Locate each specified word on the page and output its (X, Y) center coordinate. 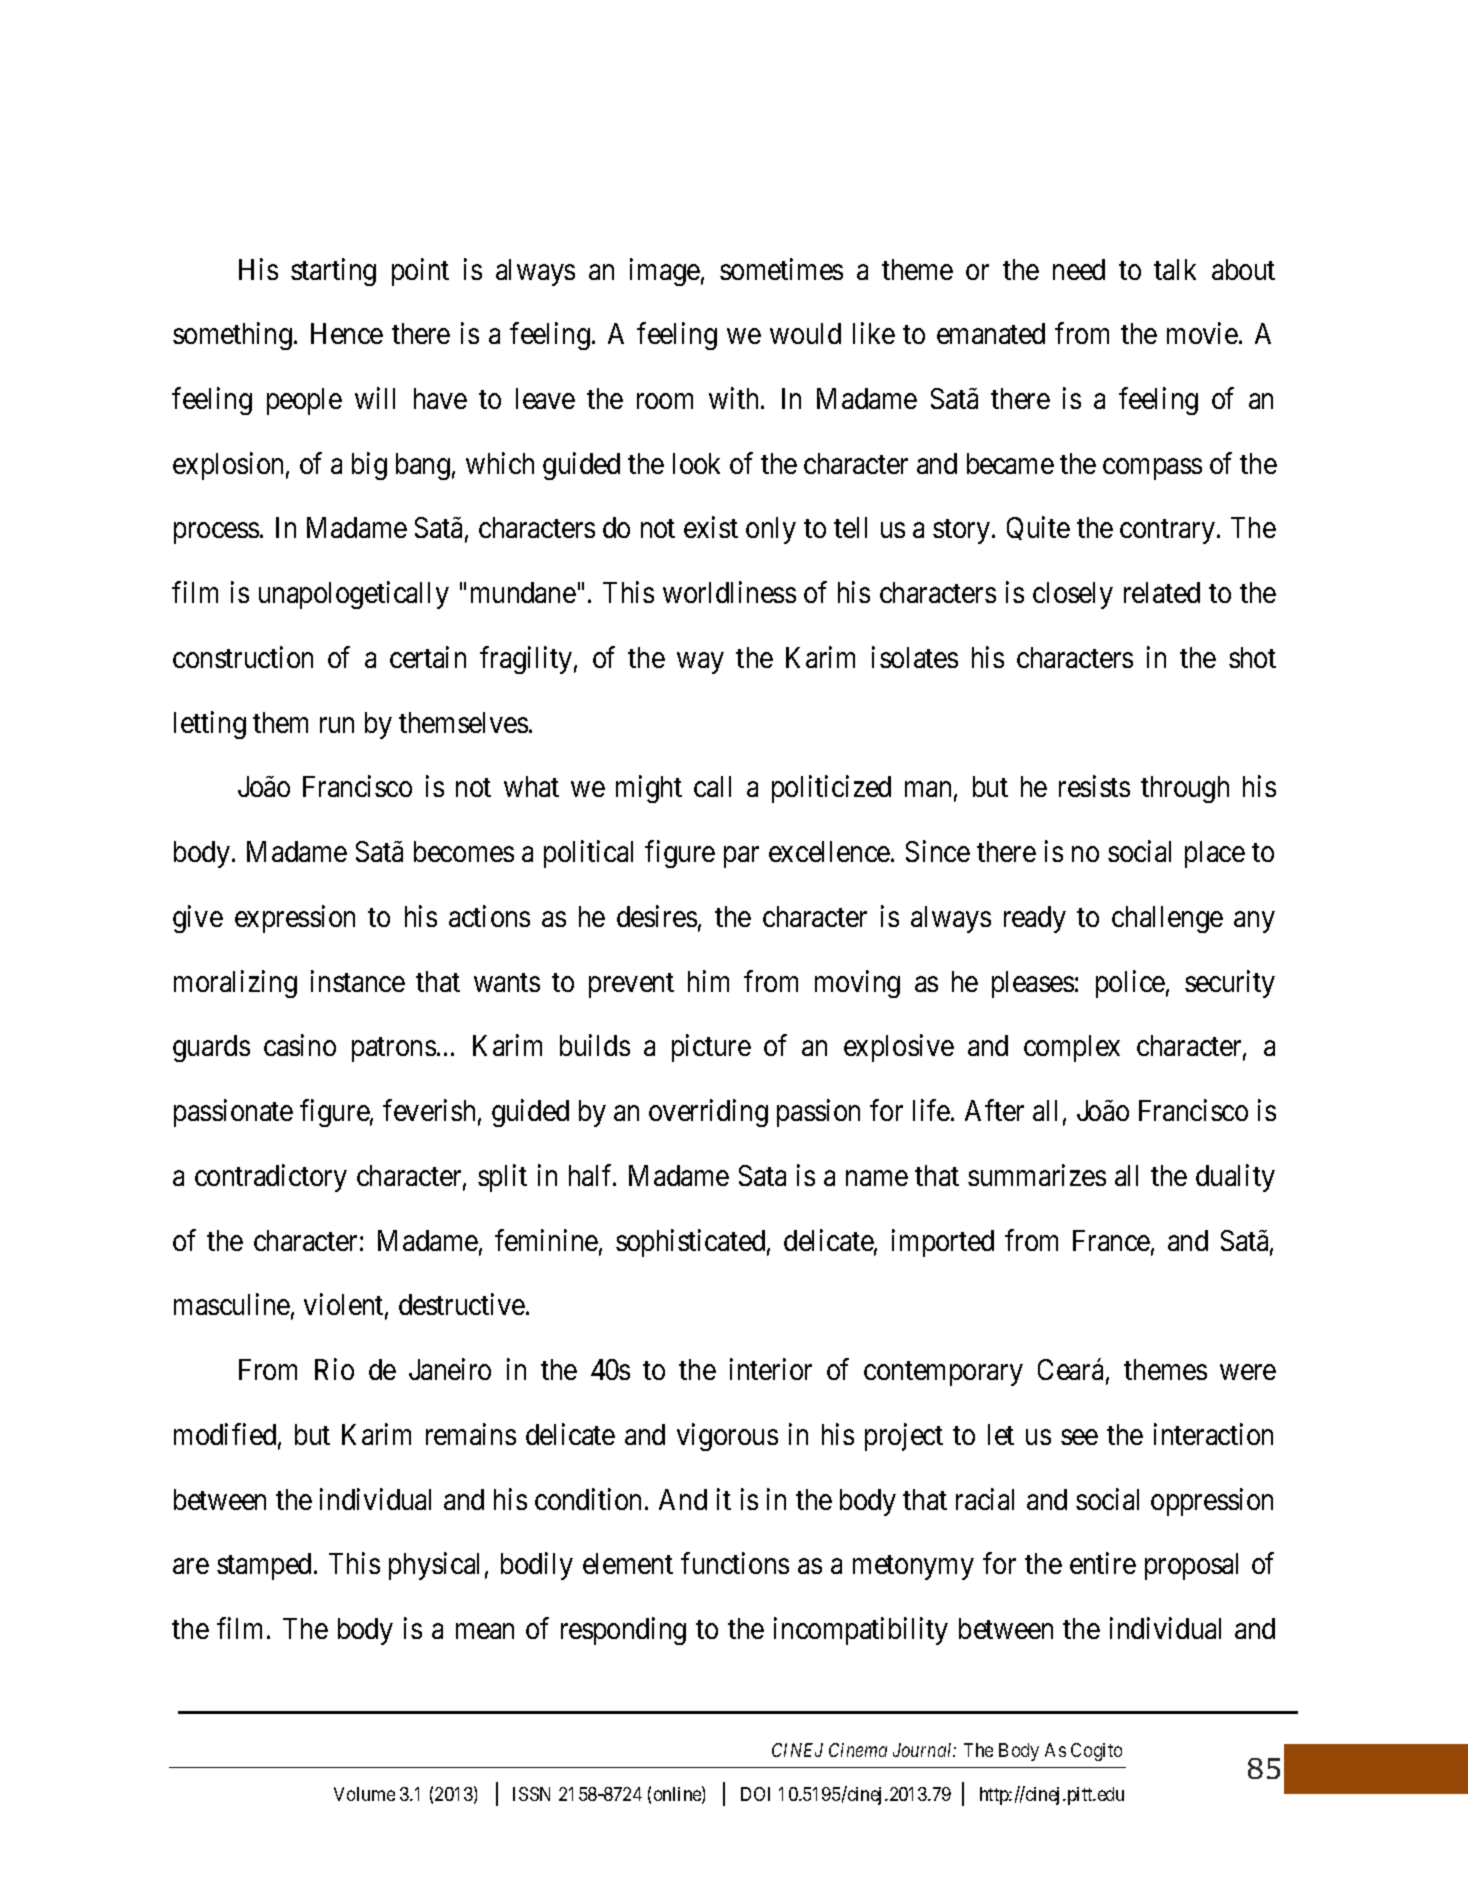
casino (300, 1045)
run (337, 725)
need (1079, 269)
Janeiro (450, 1369)
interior (771, 1369)
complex (1072, 1048)
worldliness (729, 592)
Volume (364, 1794)
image (665, 272)
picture (711, 1048)
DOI (755, 1794)
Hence (347, 333)
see (1079, 1437)
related (1162, 592)
